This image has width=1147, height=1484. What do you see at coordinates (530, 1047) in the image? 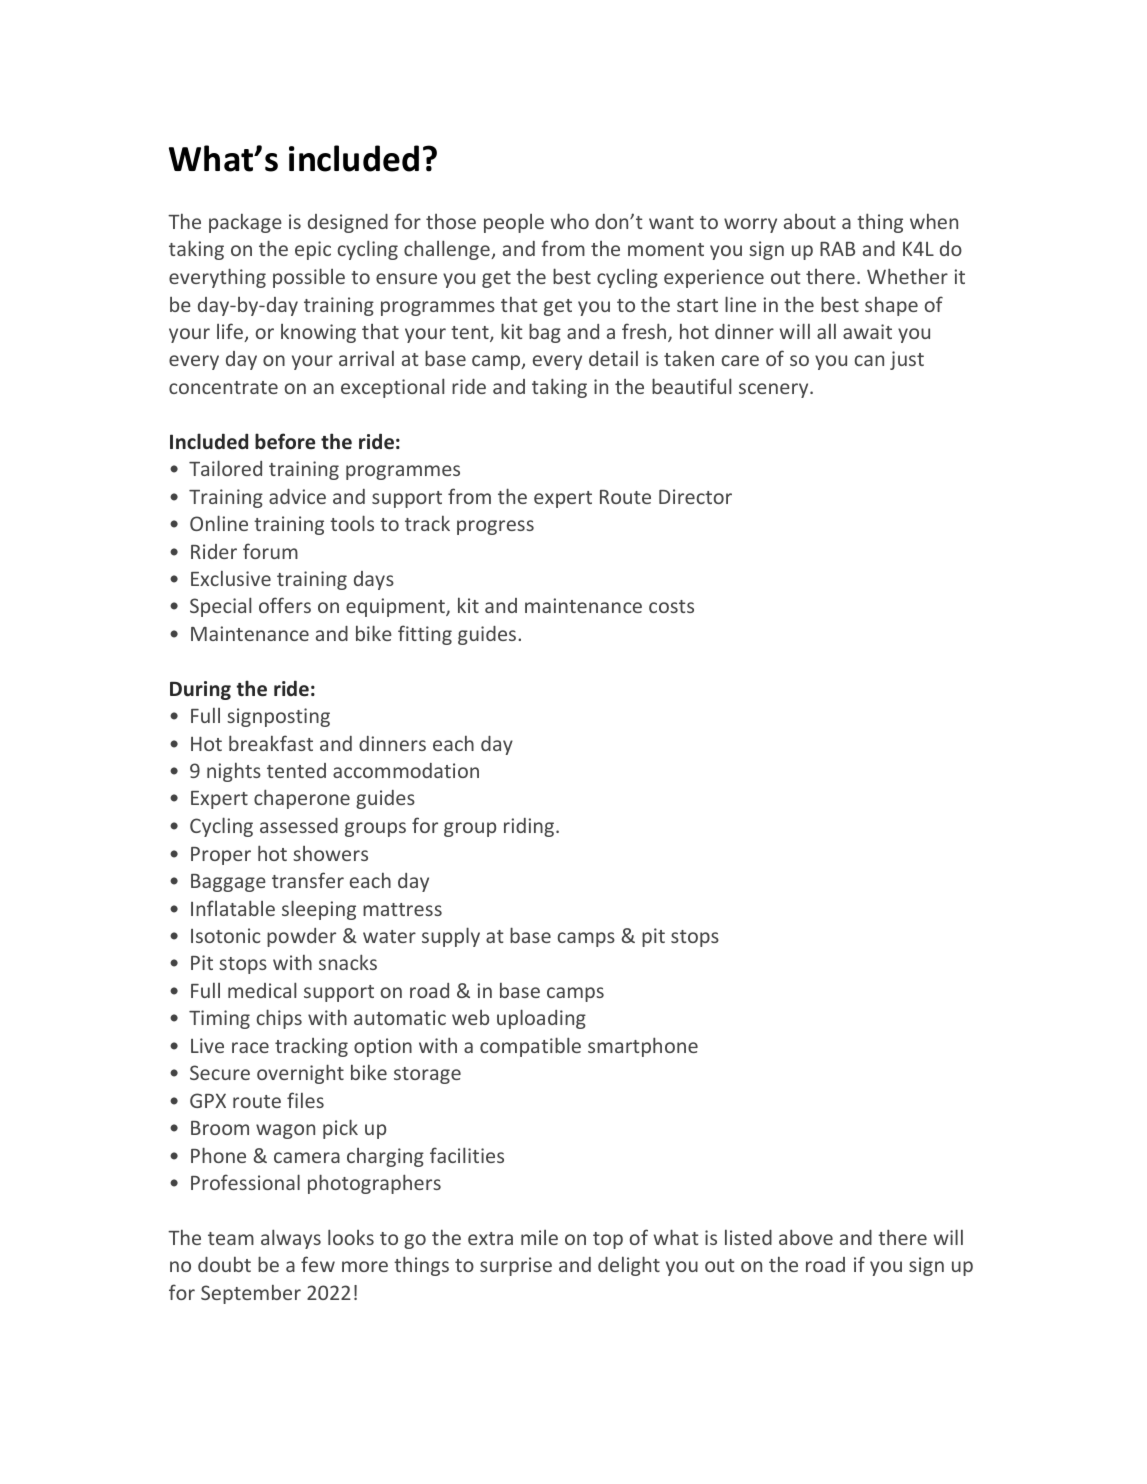
I see `compatible` at bounding box center [530, 1047].
